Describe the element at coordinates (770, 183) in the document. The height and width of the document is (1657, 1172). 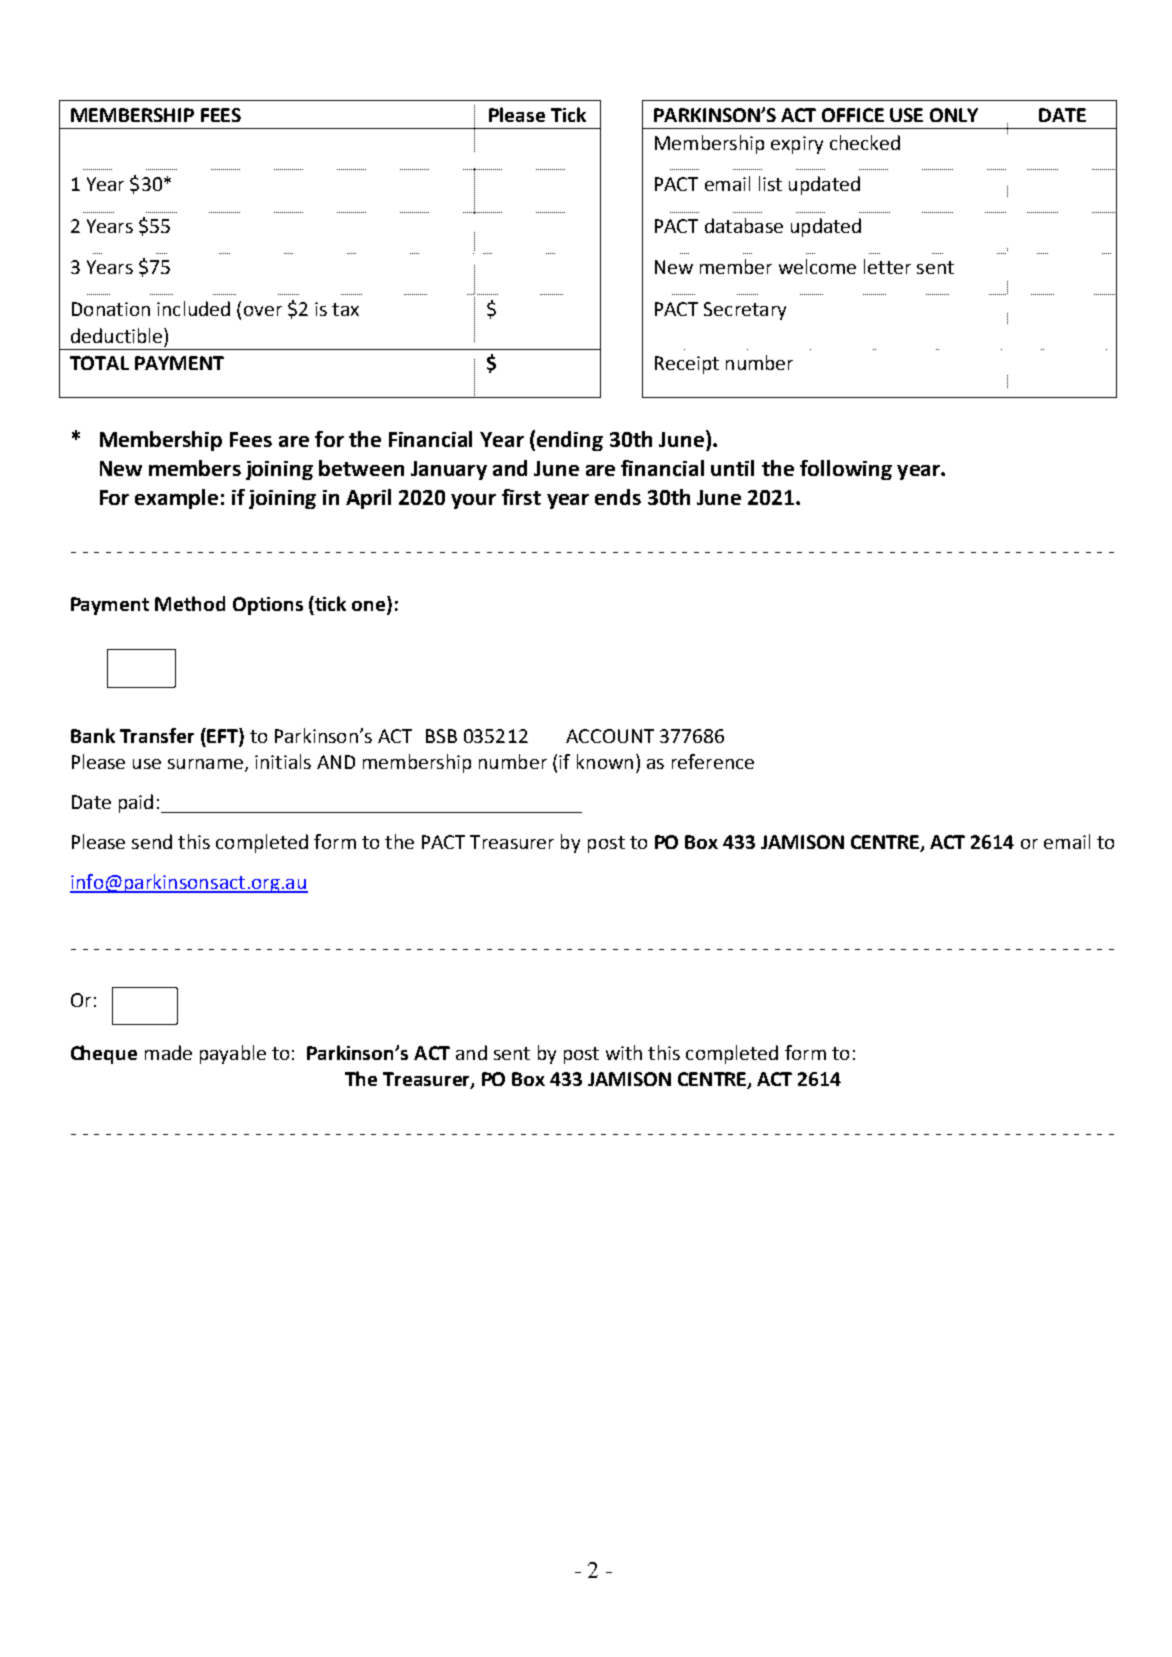
I see `list` at that location.
